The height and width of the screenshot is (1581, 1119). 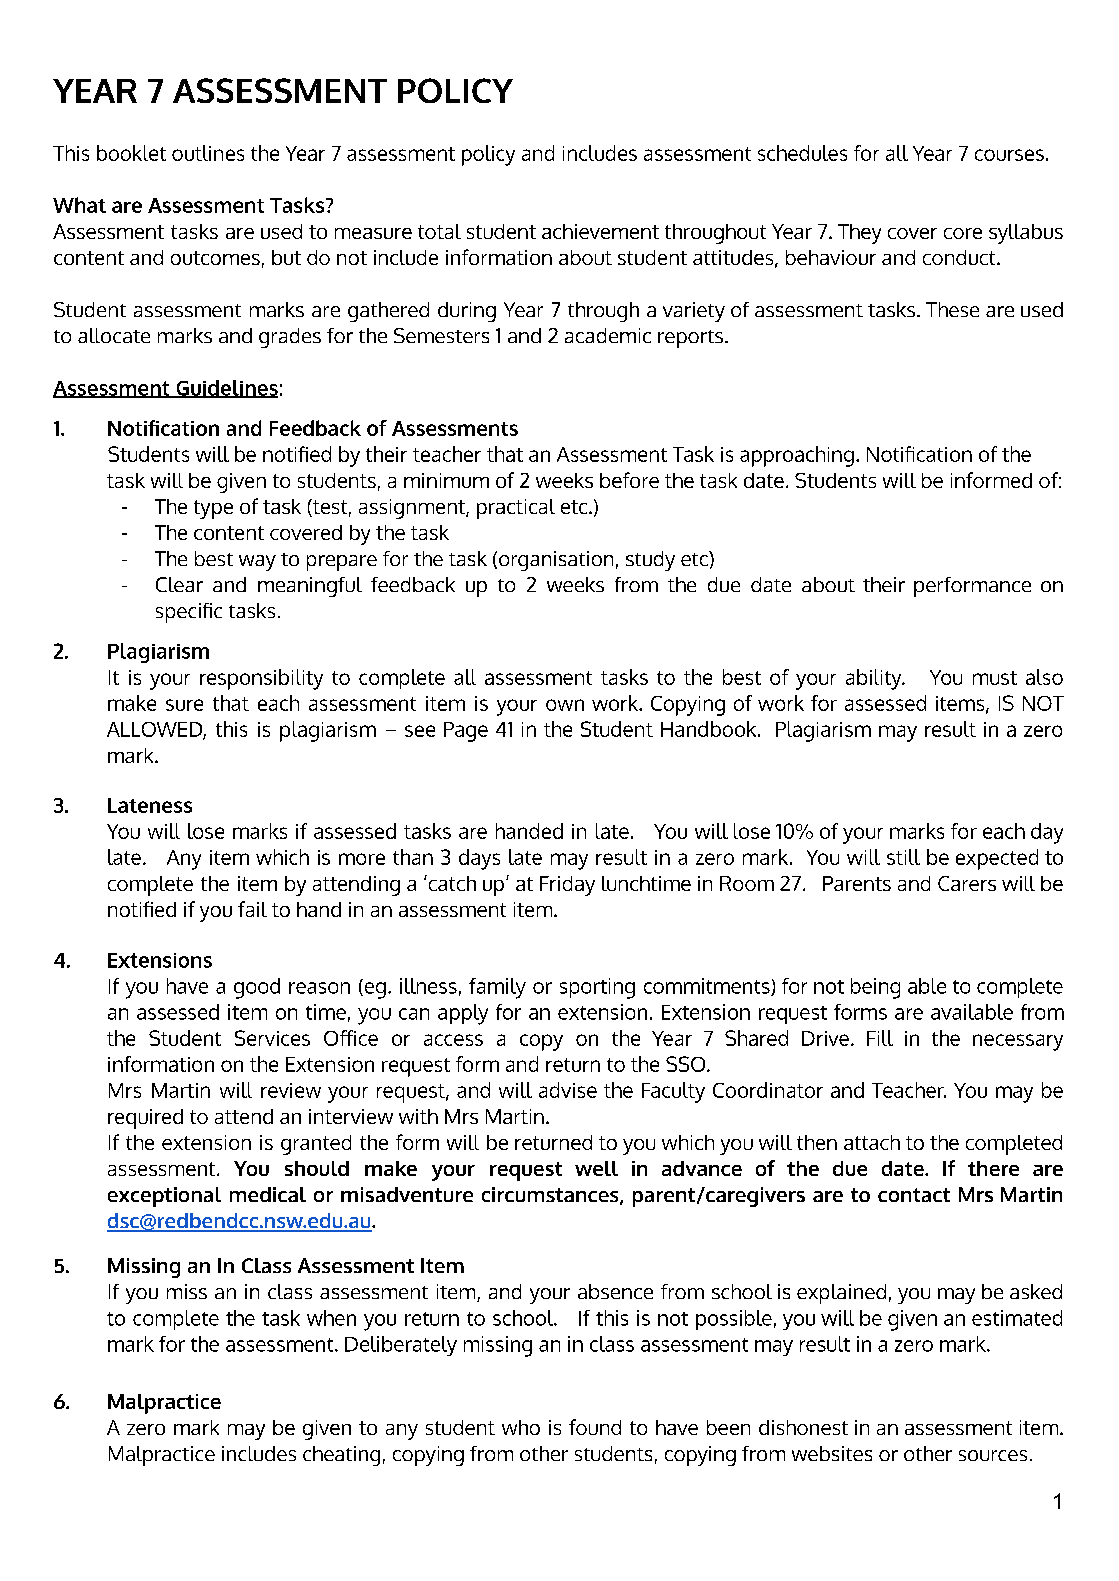 I want to click on found, so click(x=595, y=1427).
